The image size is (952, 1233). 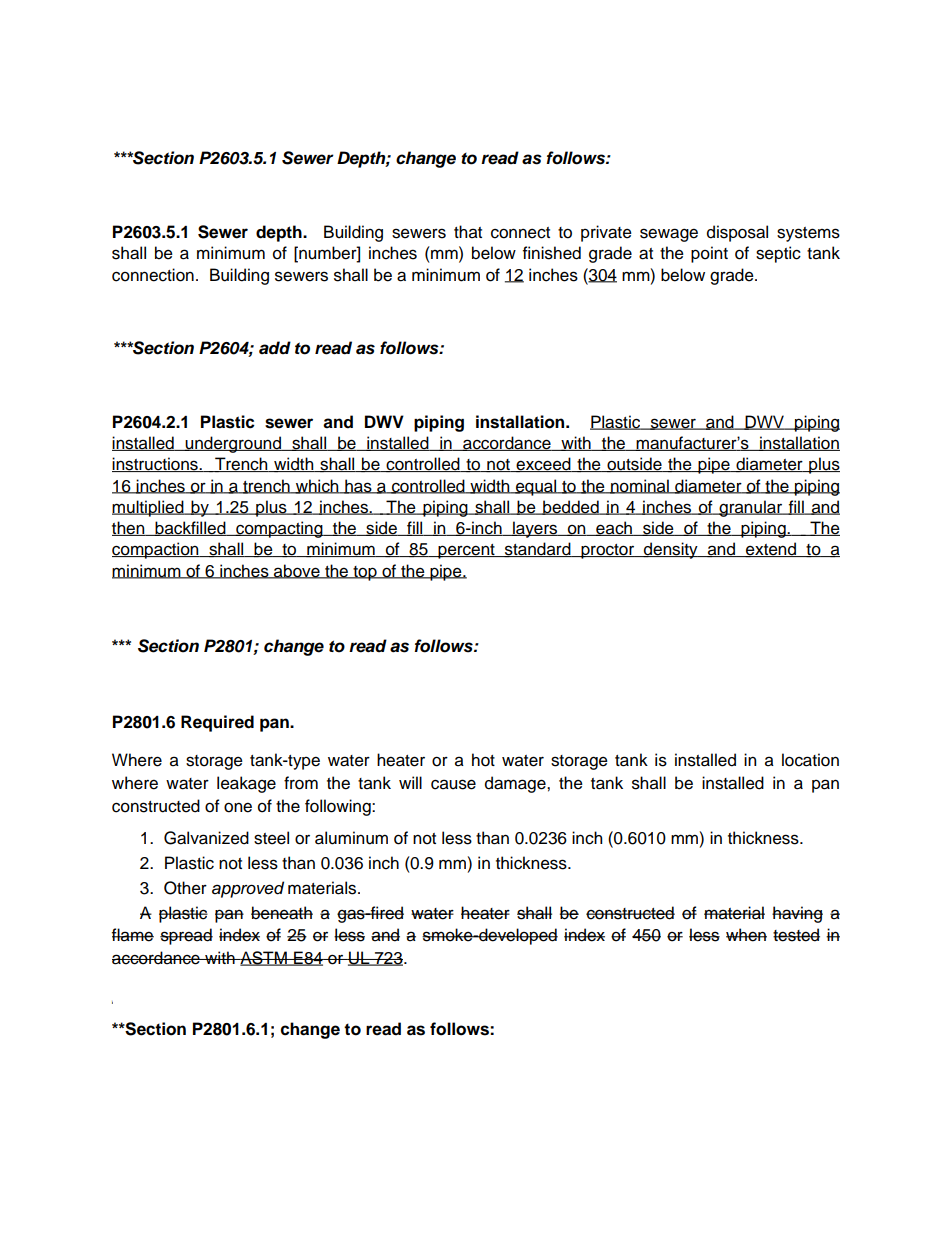 I want to click on compaction, so click(x=156, y=550).
